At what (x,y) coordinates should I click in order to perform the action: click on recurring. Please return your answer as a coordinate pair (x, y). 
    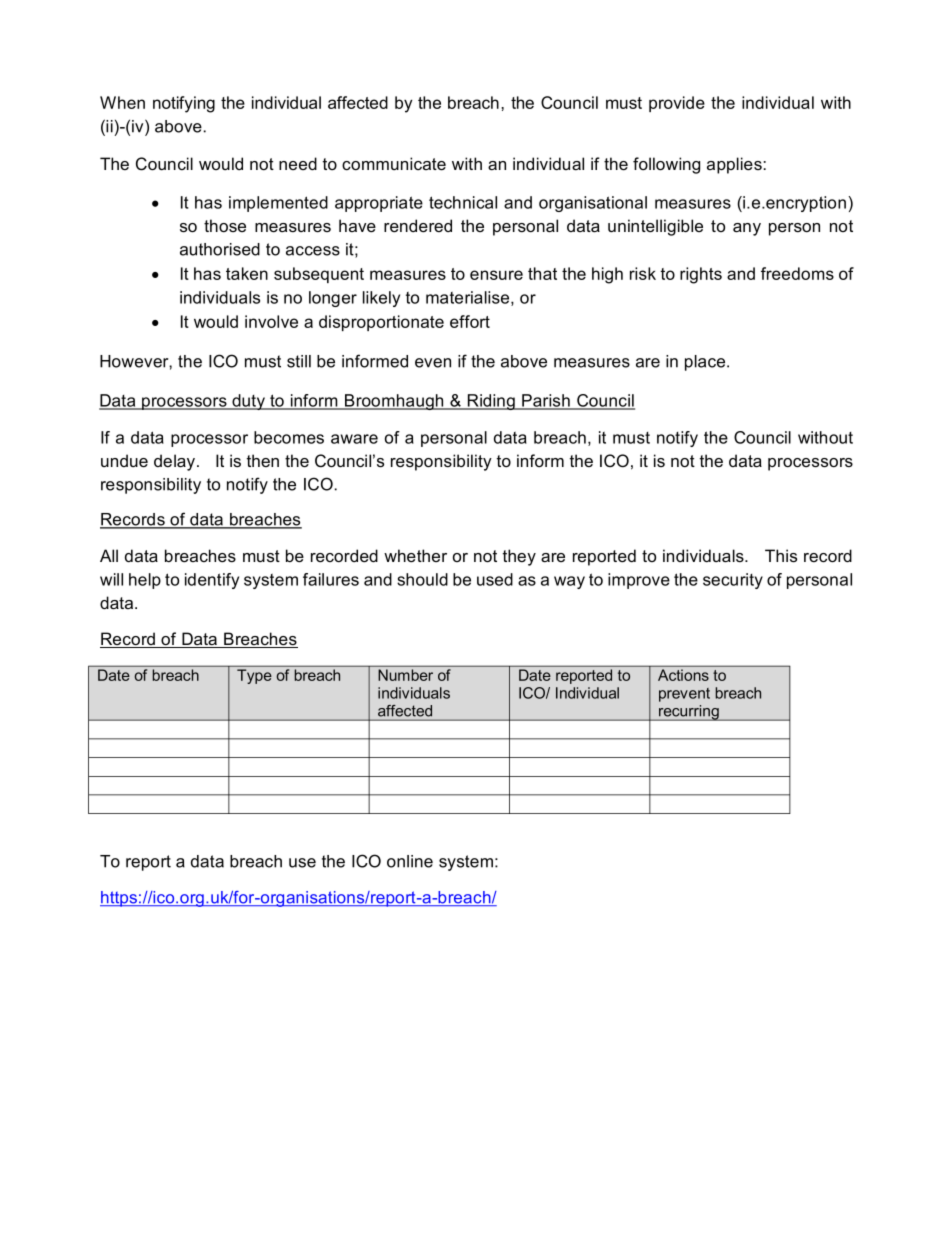
    Looking at the image, I should click on (689, 713).
